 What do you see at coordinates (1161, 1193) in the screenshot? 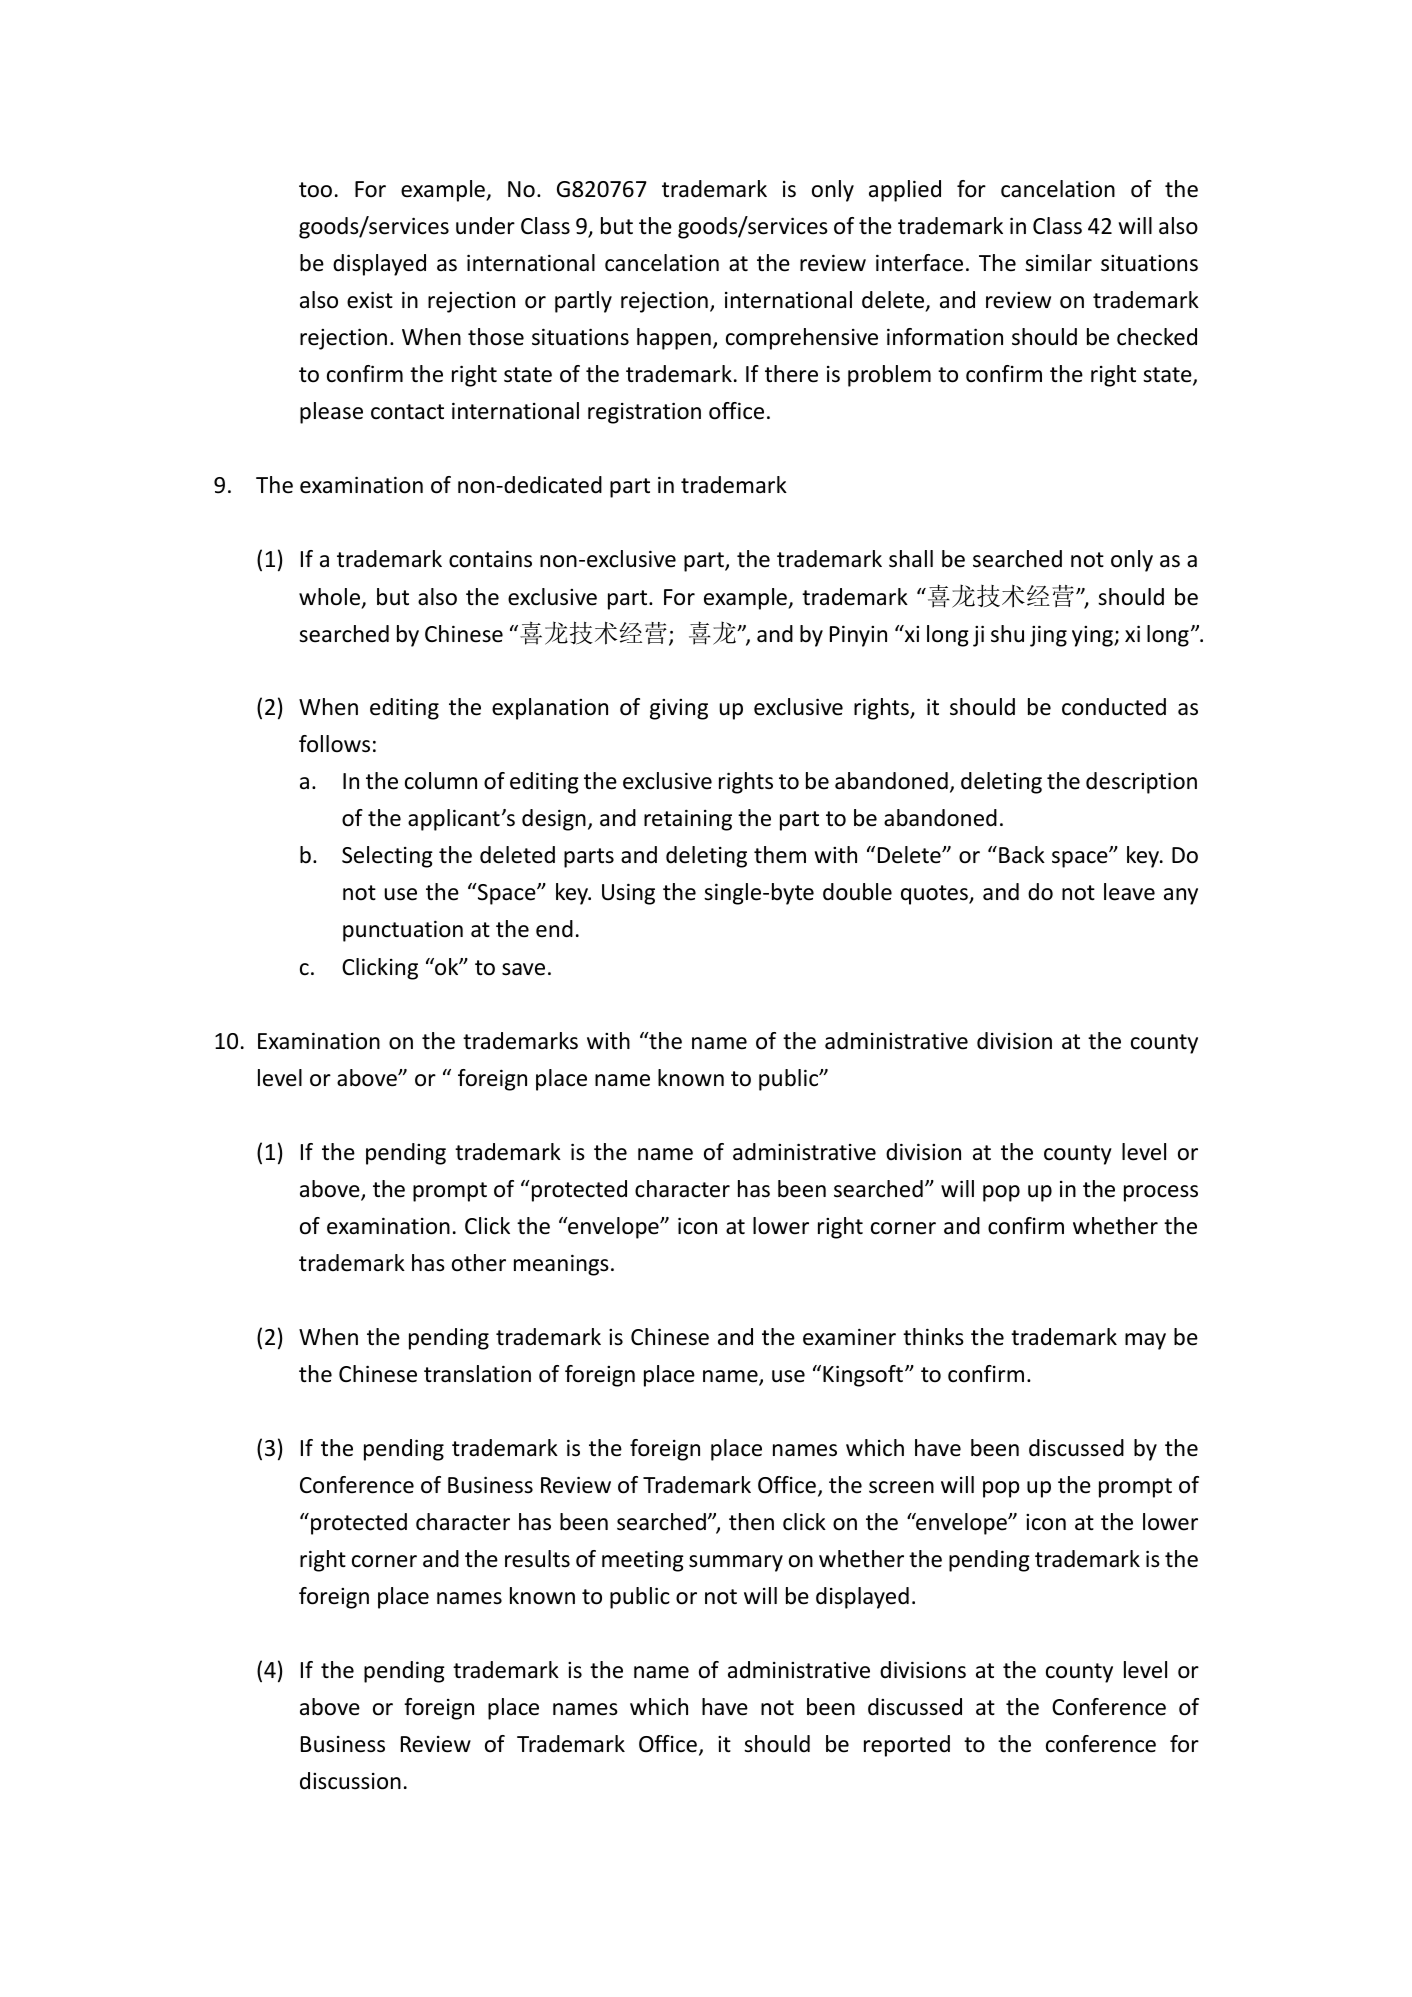
I see `process` at bounding box center [1161, 1193].
